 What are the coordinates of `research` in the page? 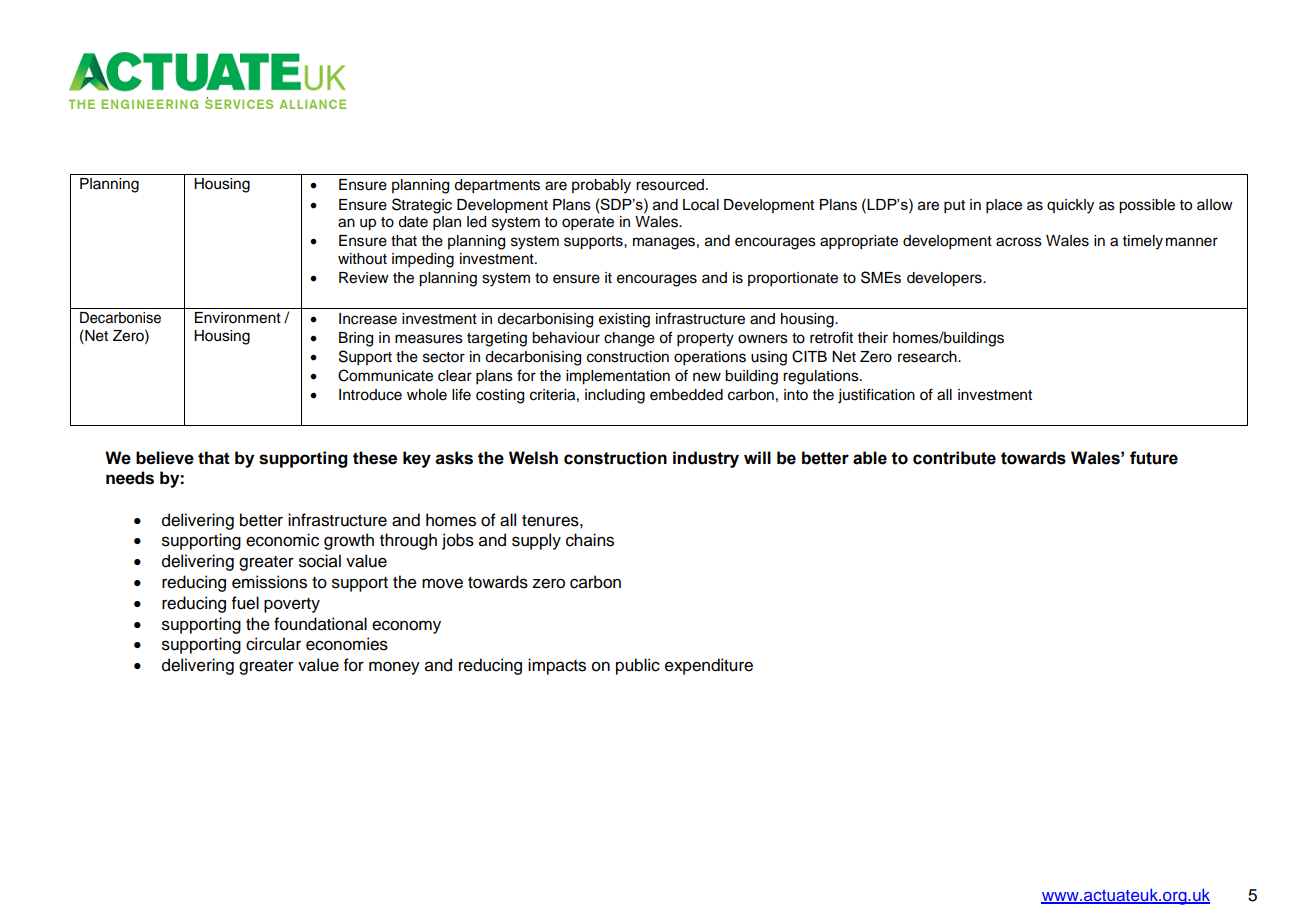 It's located at (928, 357).
